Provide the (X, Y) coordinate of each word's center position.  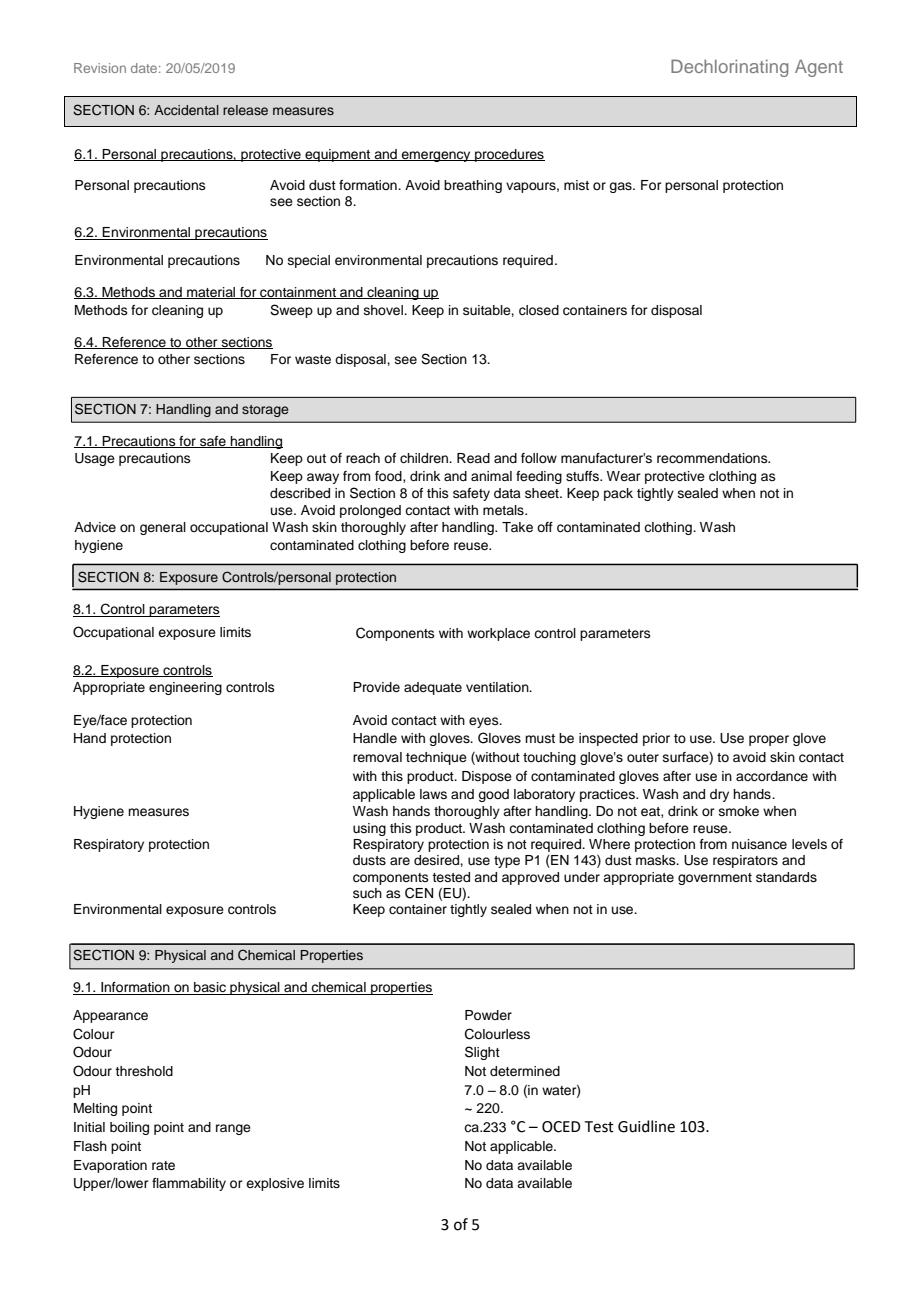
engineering (185, 688)
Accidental (186, 110)
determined (525, 1071)
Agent (819, 68)
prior (656, 739)
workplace (498, 634)
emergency (436, 156)
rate (163, 1165)
